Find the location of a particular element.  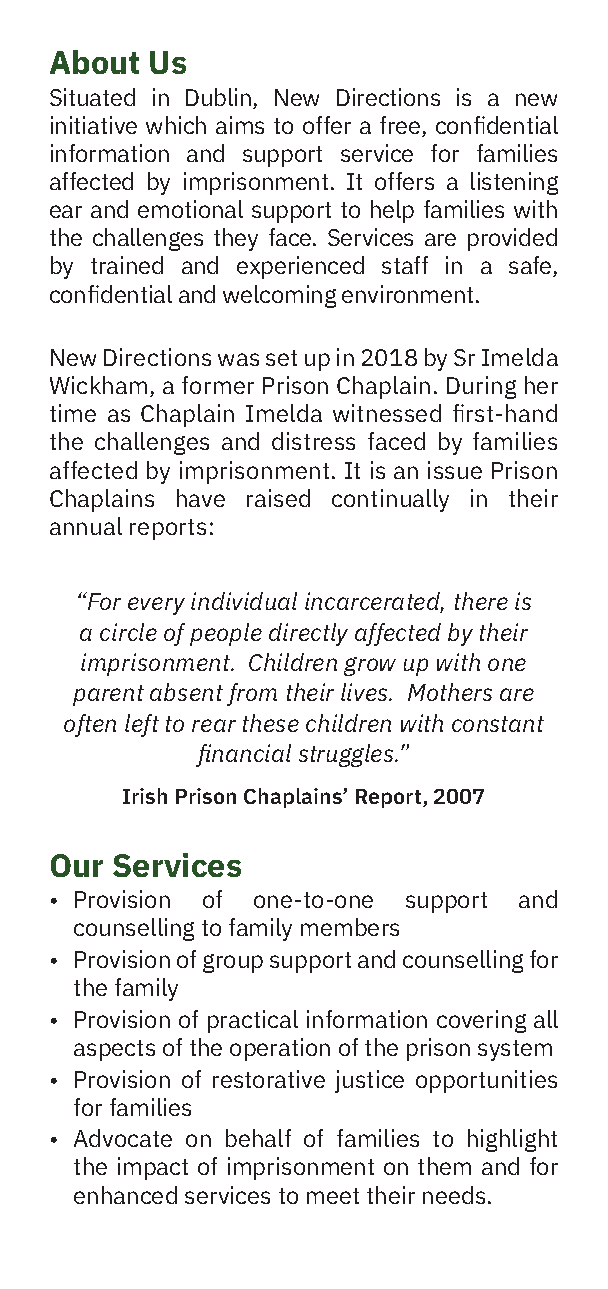

directly is located at coordinates (308, 634).
